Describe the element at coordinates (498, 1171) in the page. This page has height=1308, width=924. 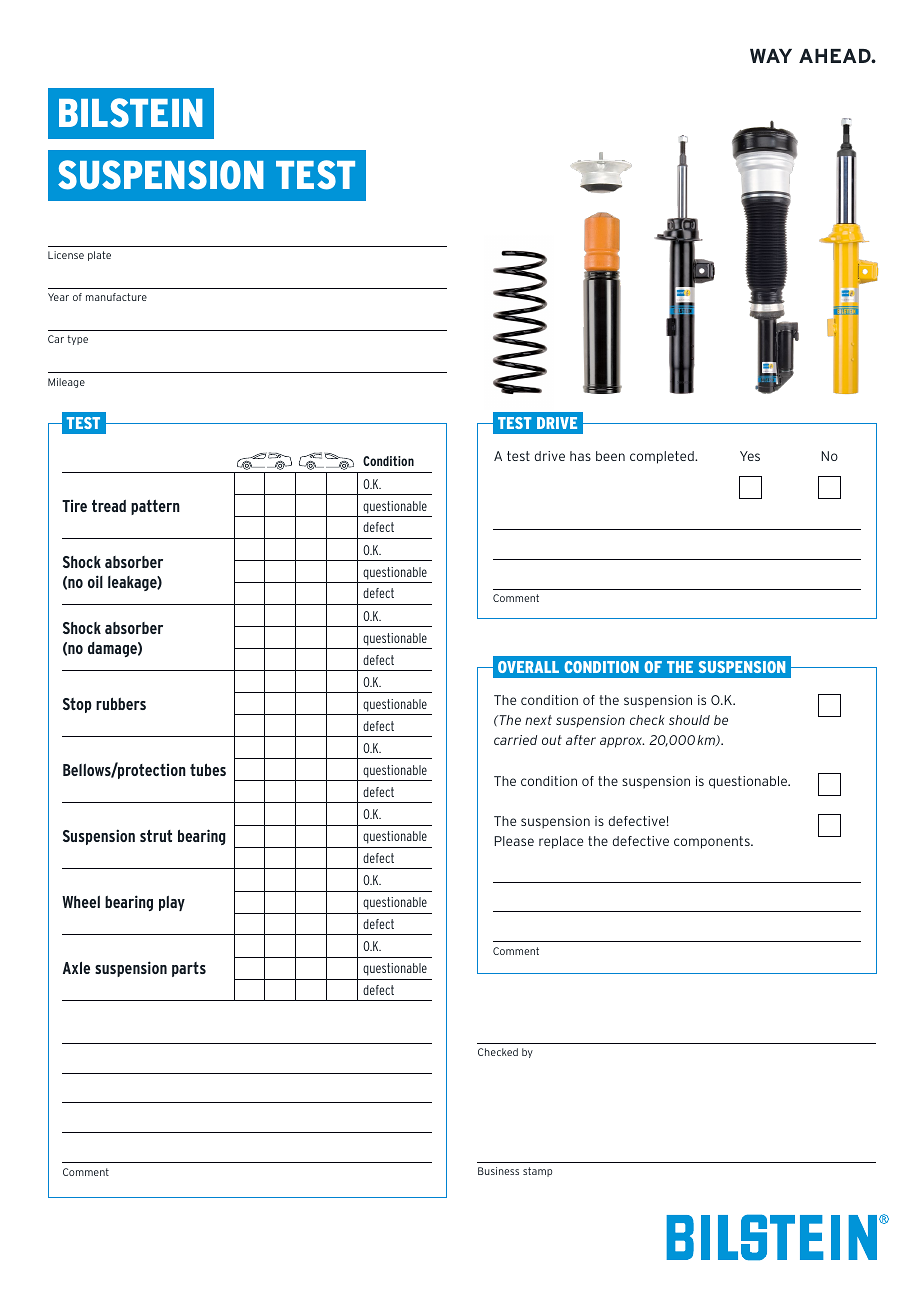
I see `Business` at that location.
